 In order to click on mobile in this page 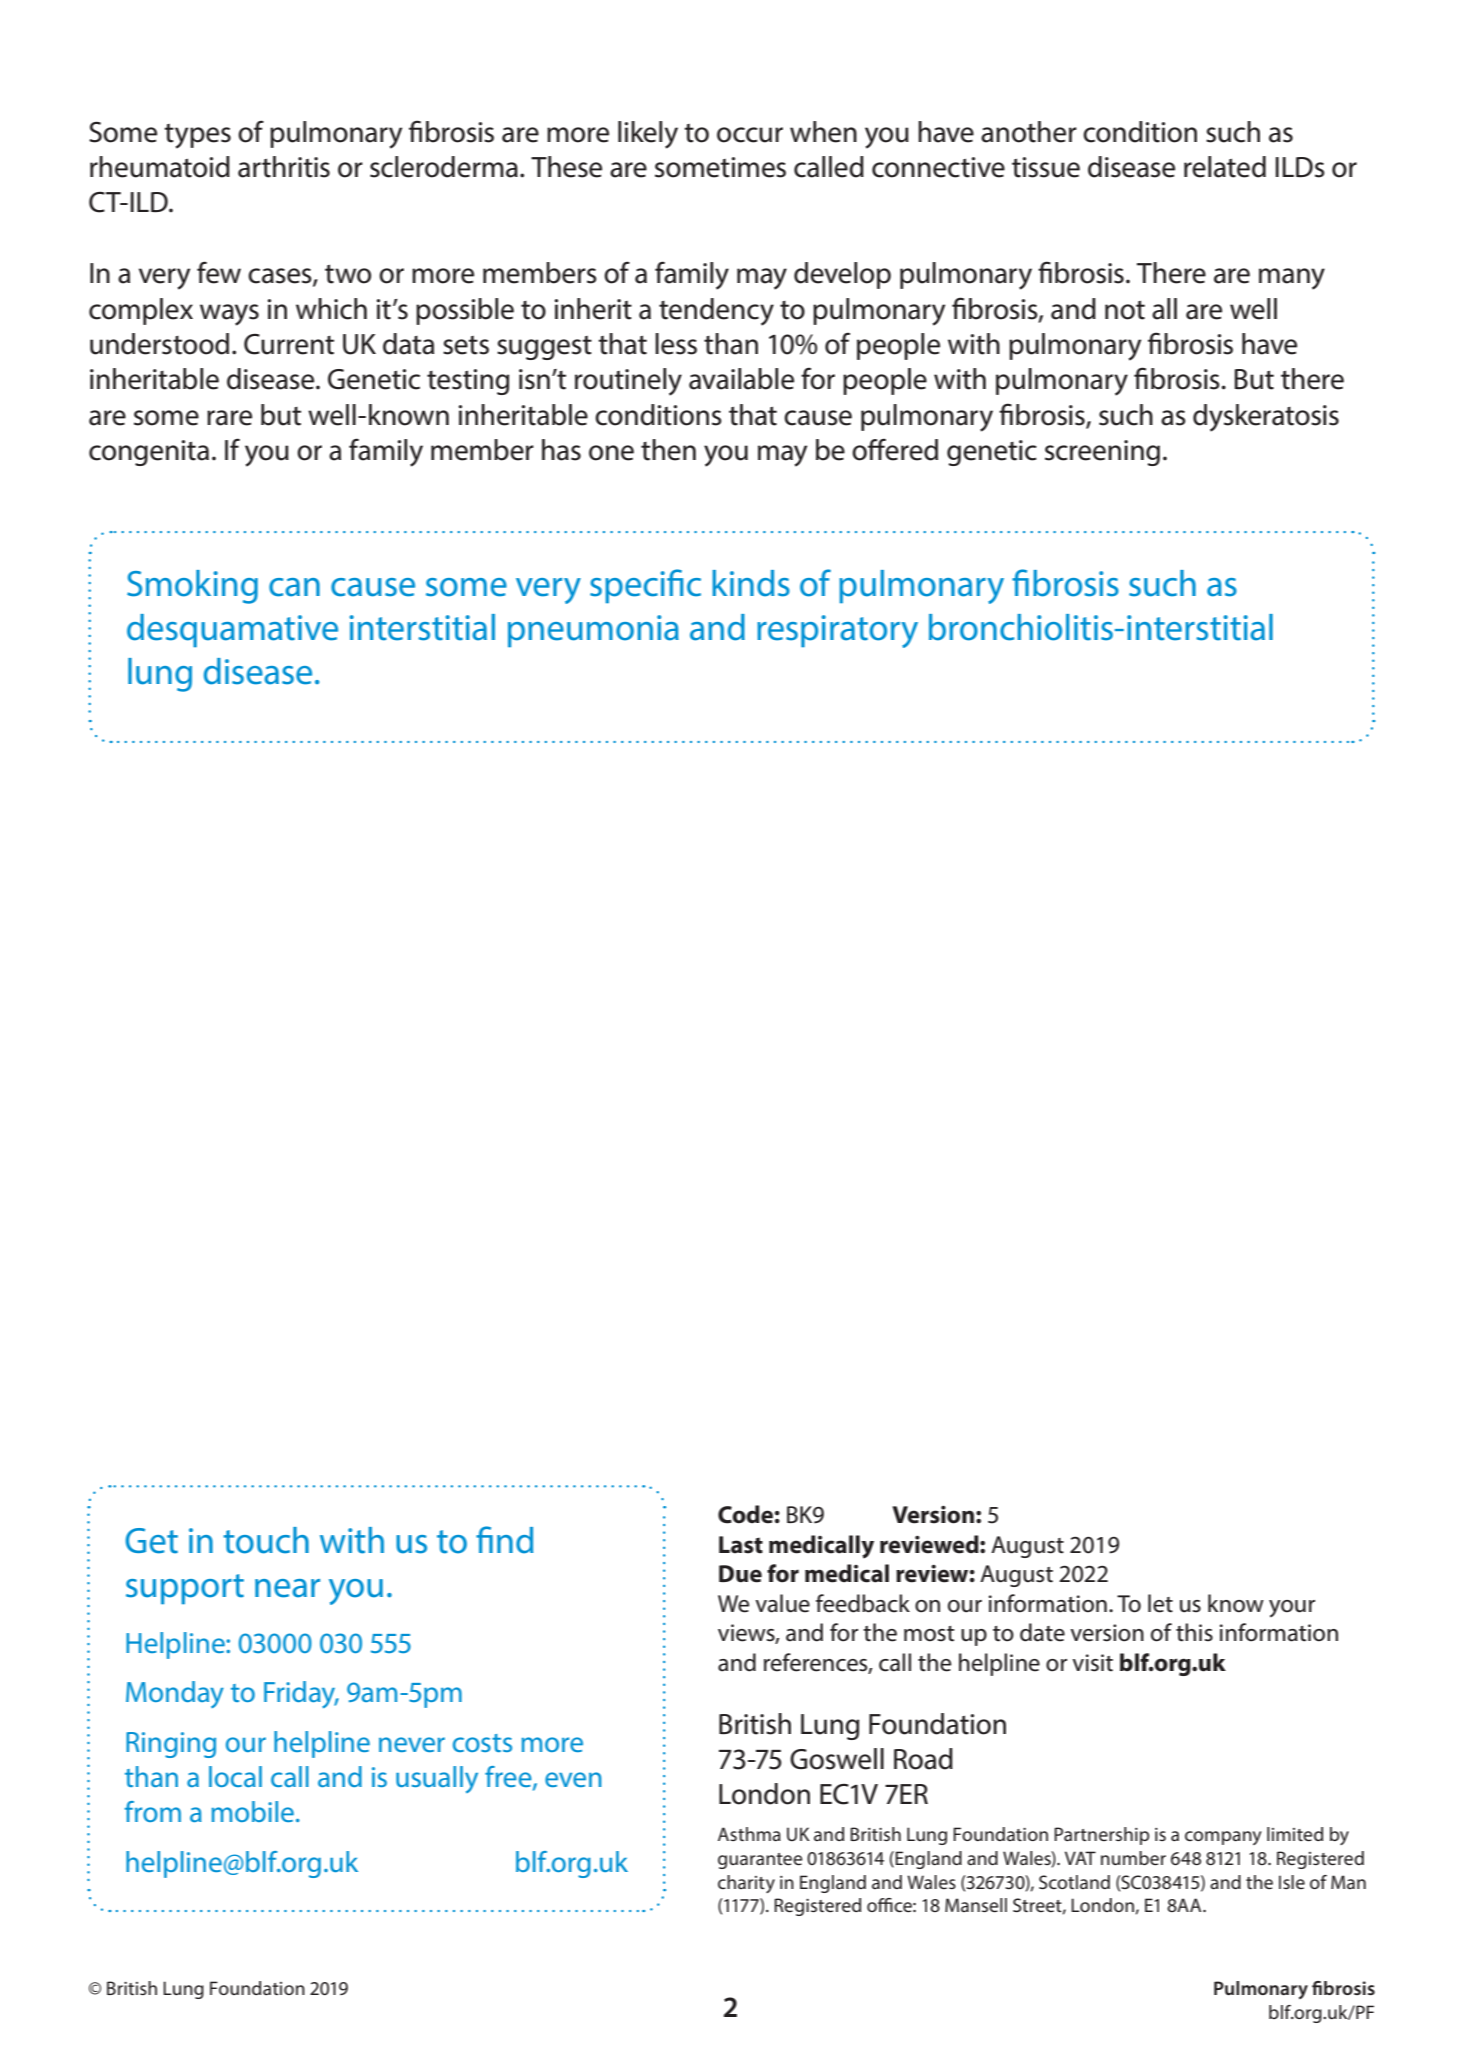, I will do `click(253, 1811)`.
